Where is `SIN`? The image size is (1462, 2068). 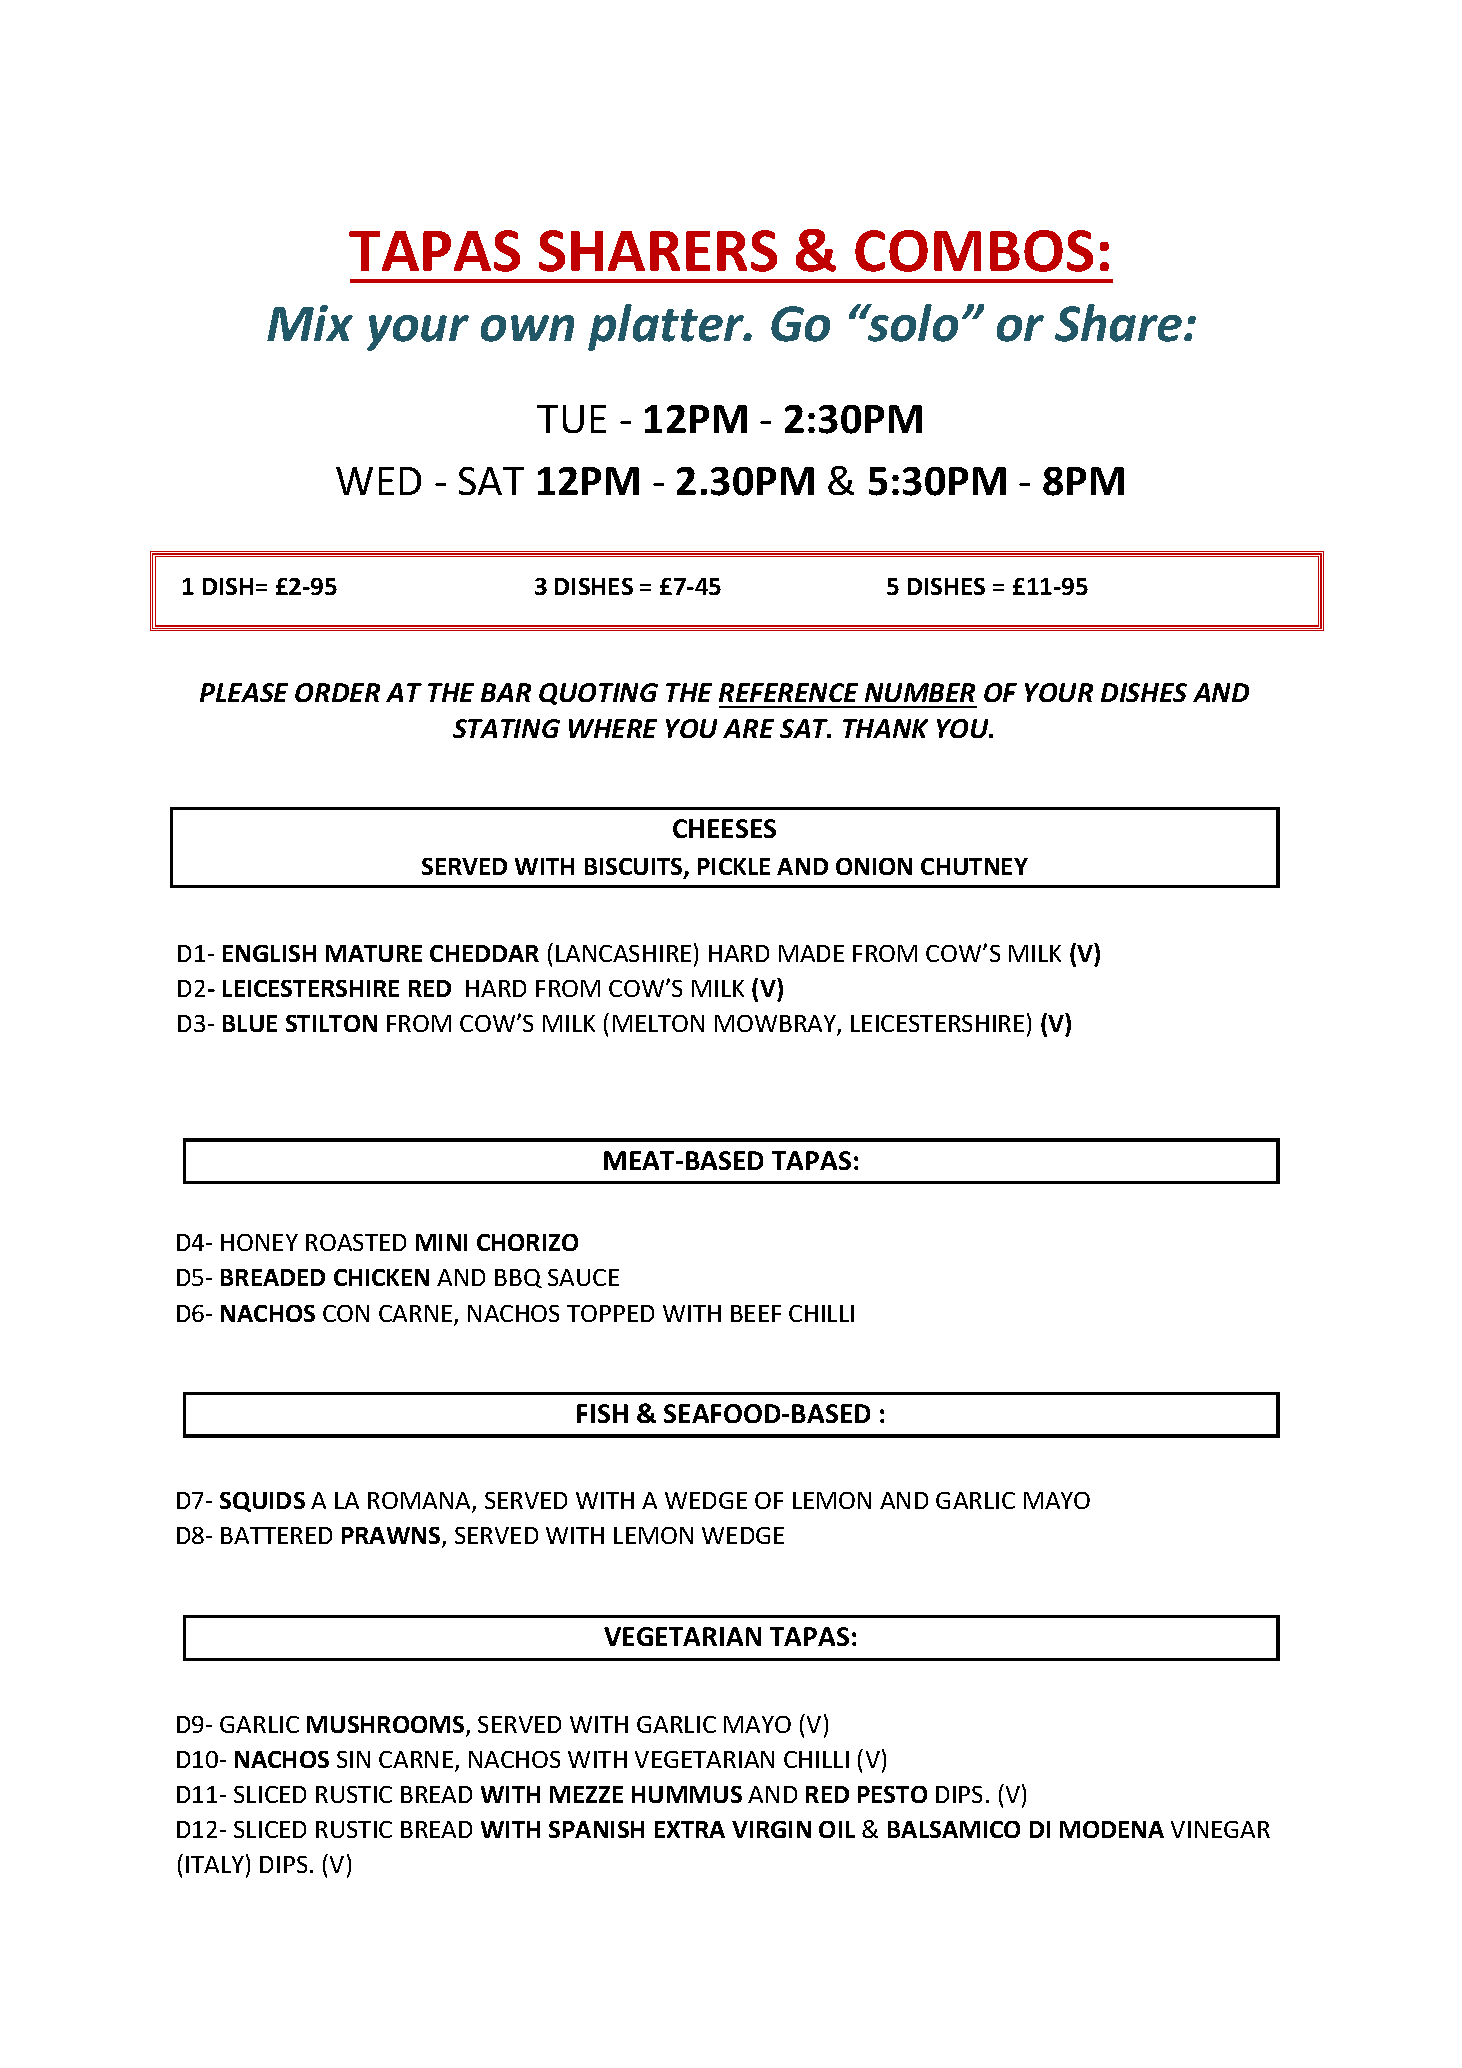 SIN is located at coordinates (353, 1759).
